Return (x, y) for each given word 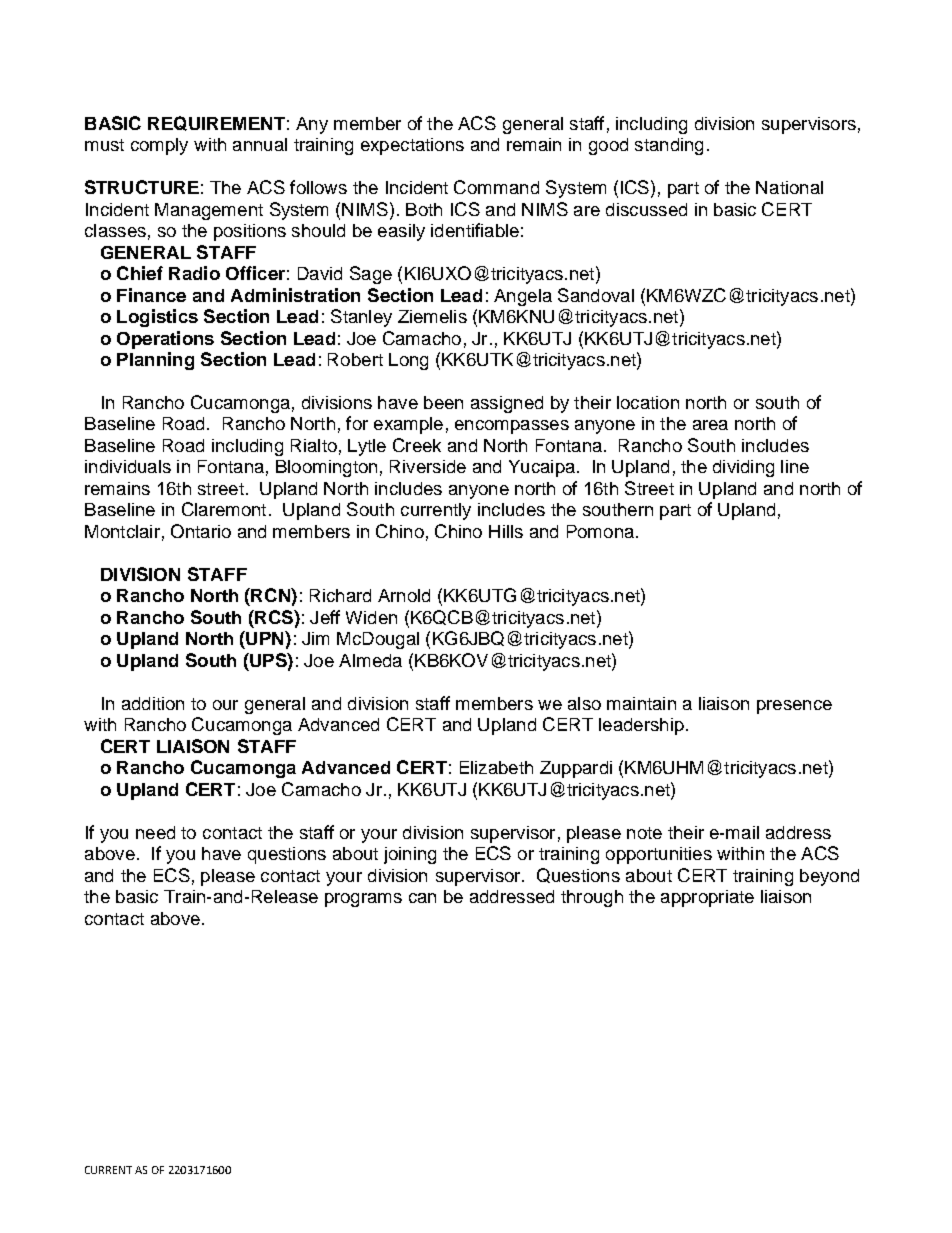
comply (159, 146)
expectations (412, 146)
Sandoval (596, 295)
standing (669, 146)
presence (794, 707)
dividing (743, 468)
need (155, 832)
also (584, 703)
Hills (506, 531)
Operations (165, 340)
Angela (523, 297)
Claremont (224, 509)
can (422, 898)
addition (153, 703)
